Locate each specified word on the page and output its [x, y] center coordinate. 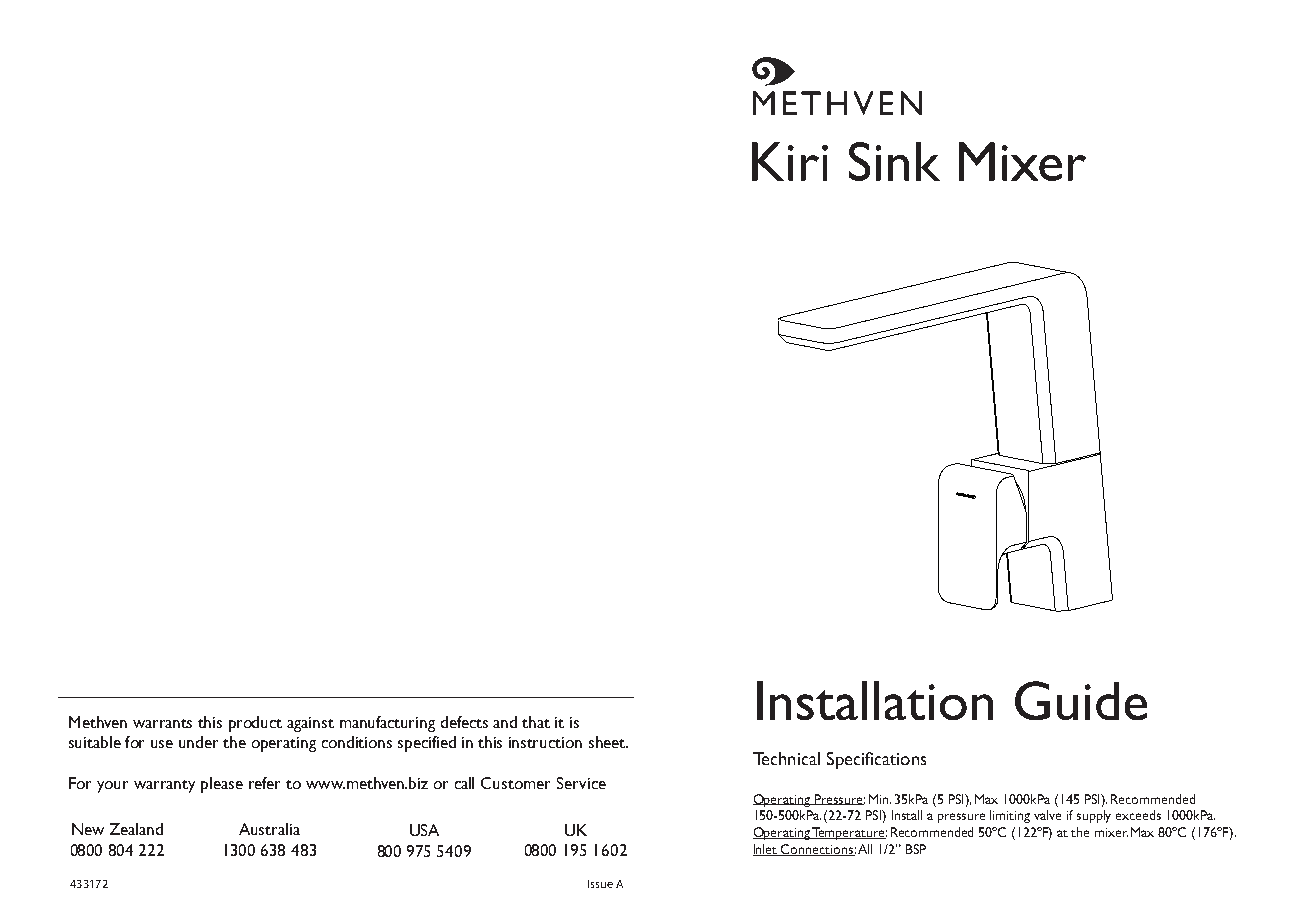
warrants [162, 723]
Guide [1081, 700]
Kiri [790, 161]
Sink [894, 161]
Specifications [876, 760]
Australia [269, 829]
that [536, 722]
